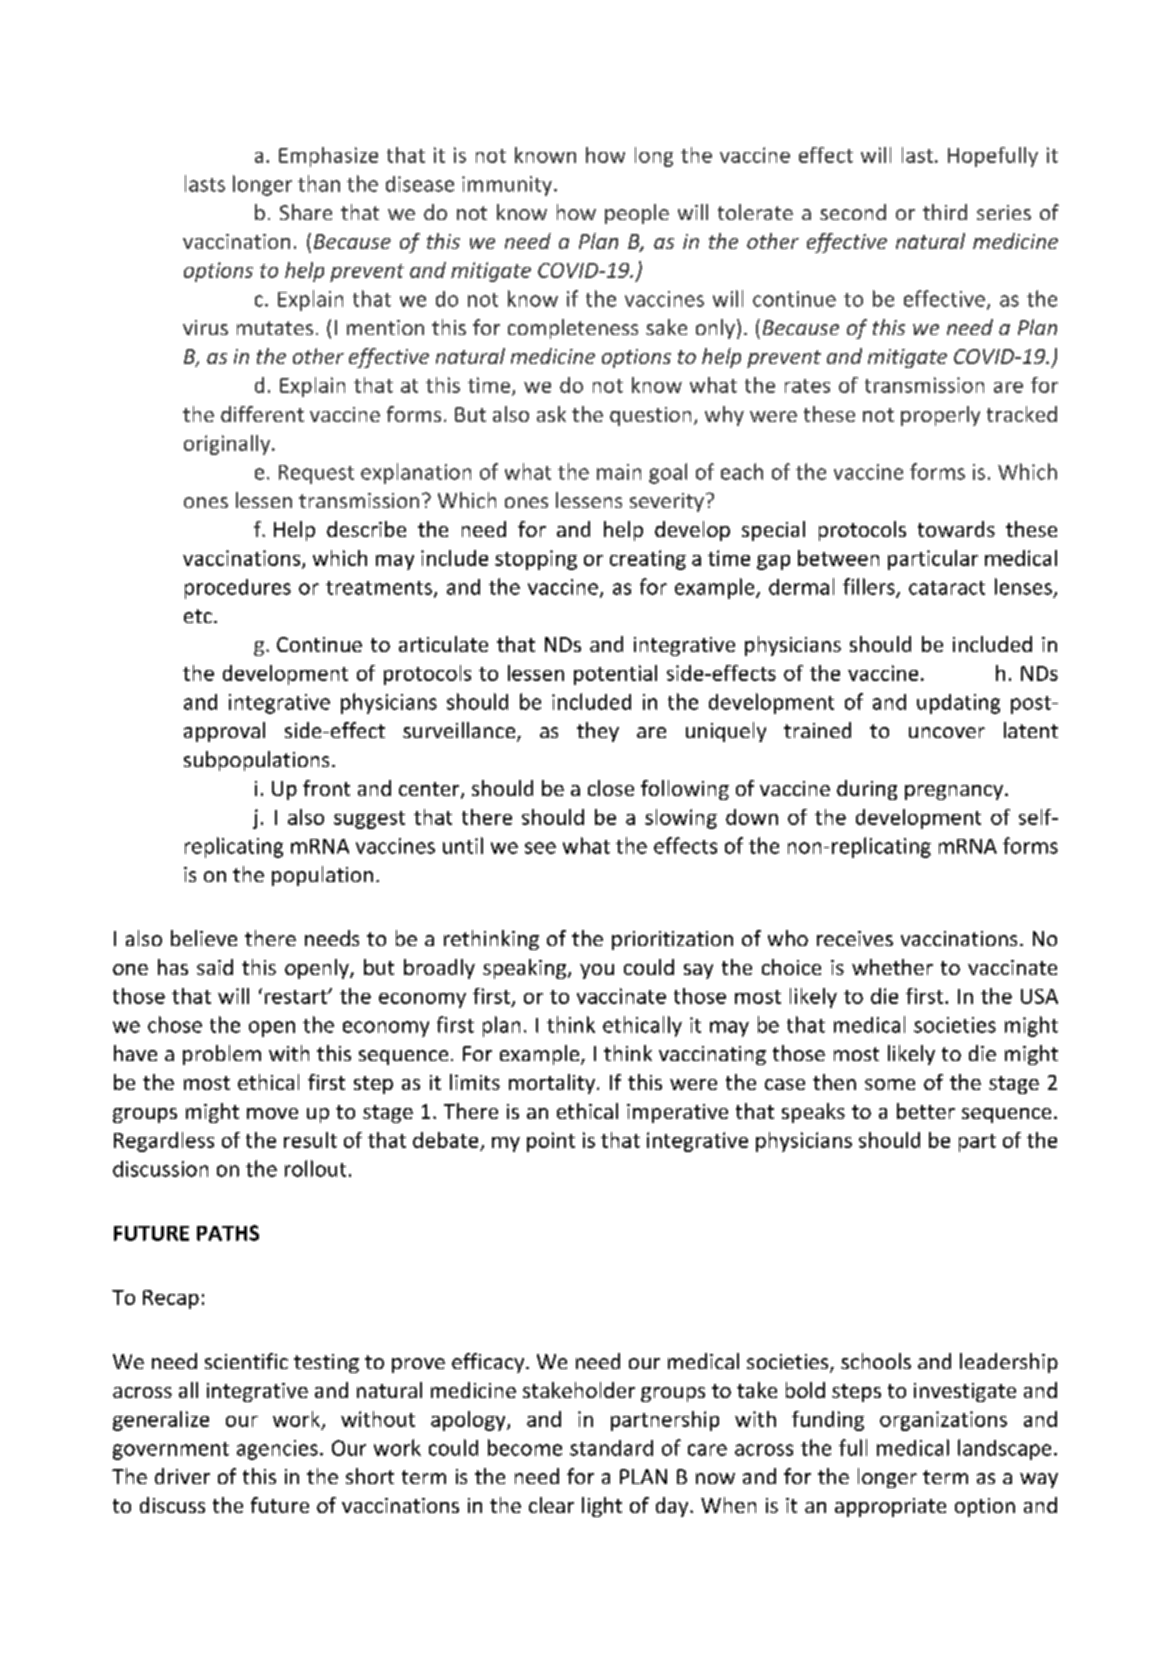 Image resolution: width=1169 pixels, height=1654 pixels. Describe the element at coordinates (637, 214) in the image. I see `people` at that location.
